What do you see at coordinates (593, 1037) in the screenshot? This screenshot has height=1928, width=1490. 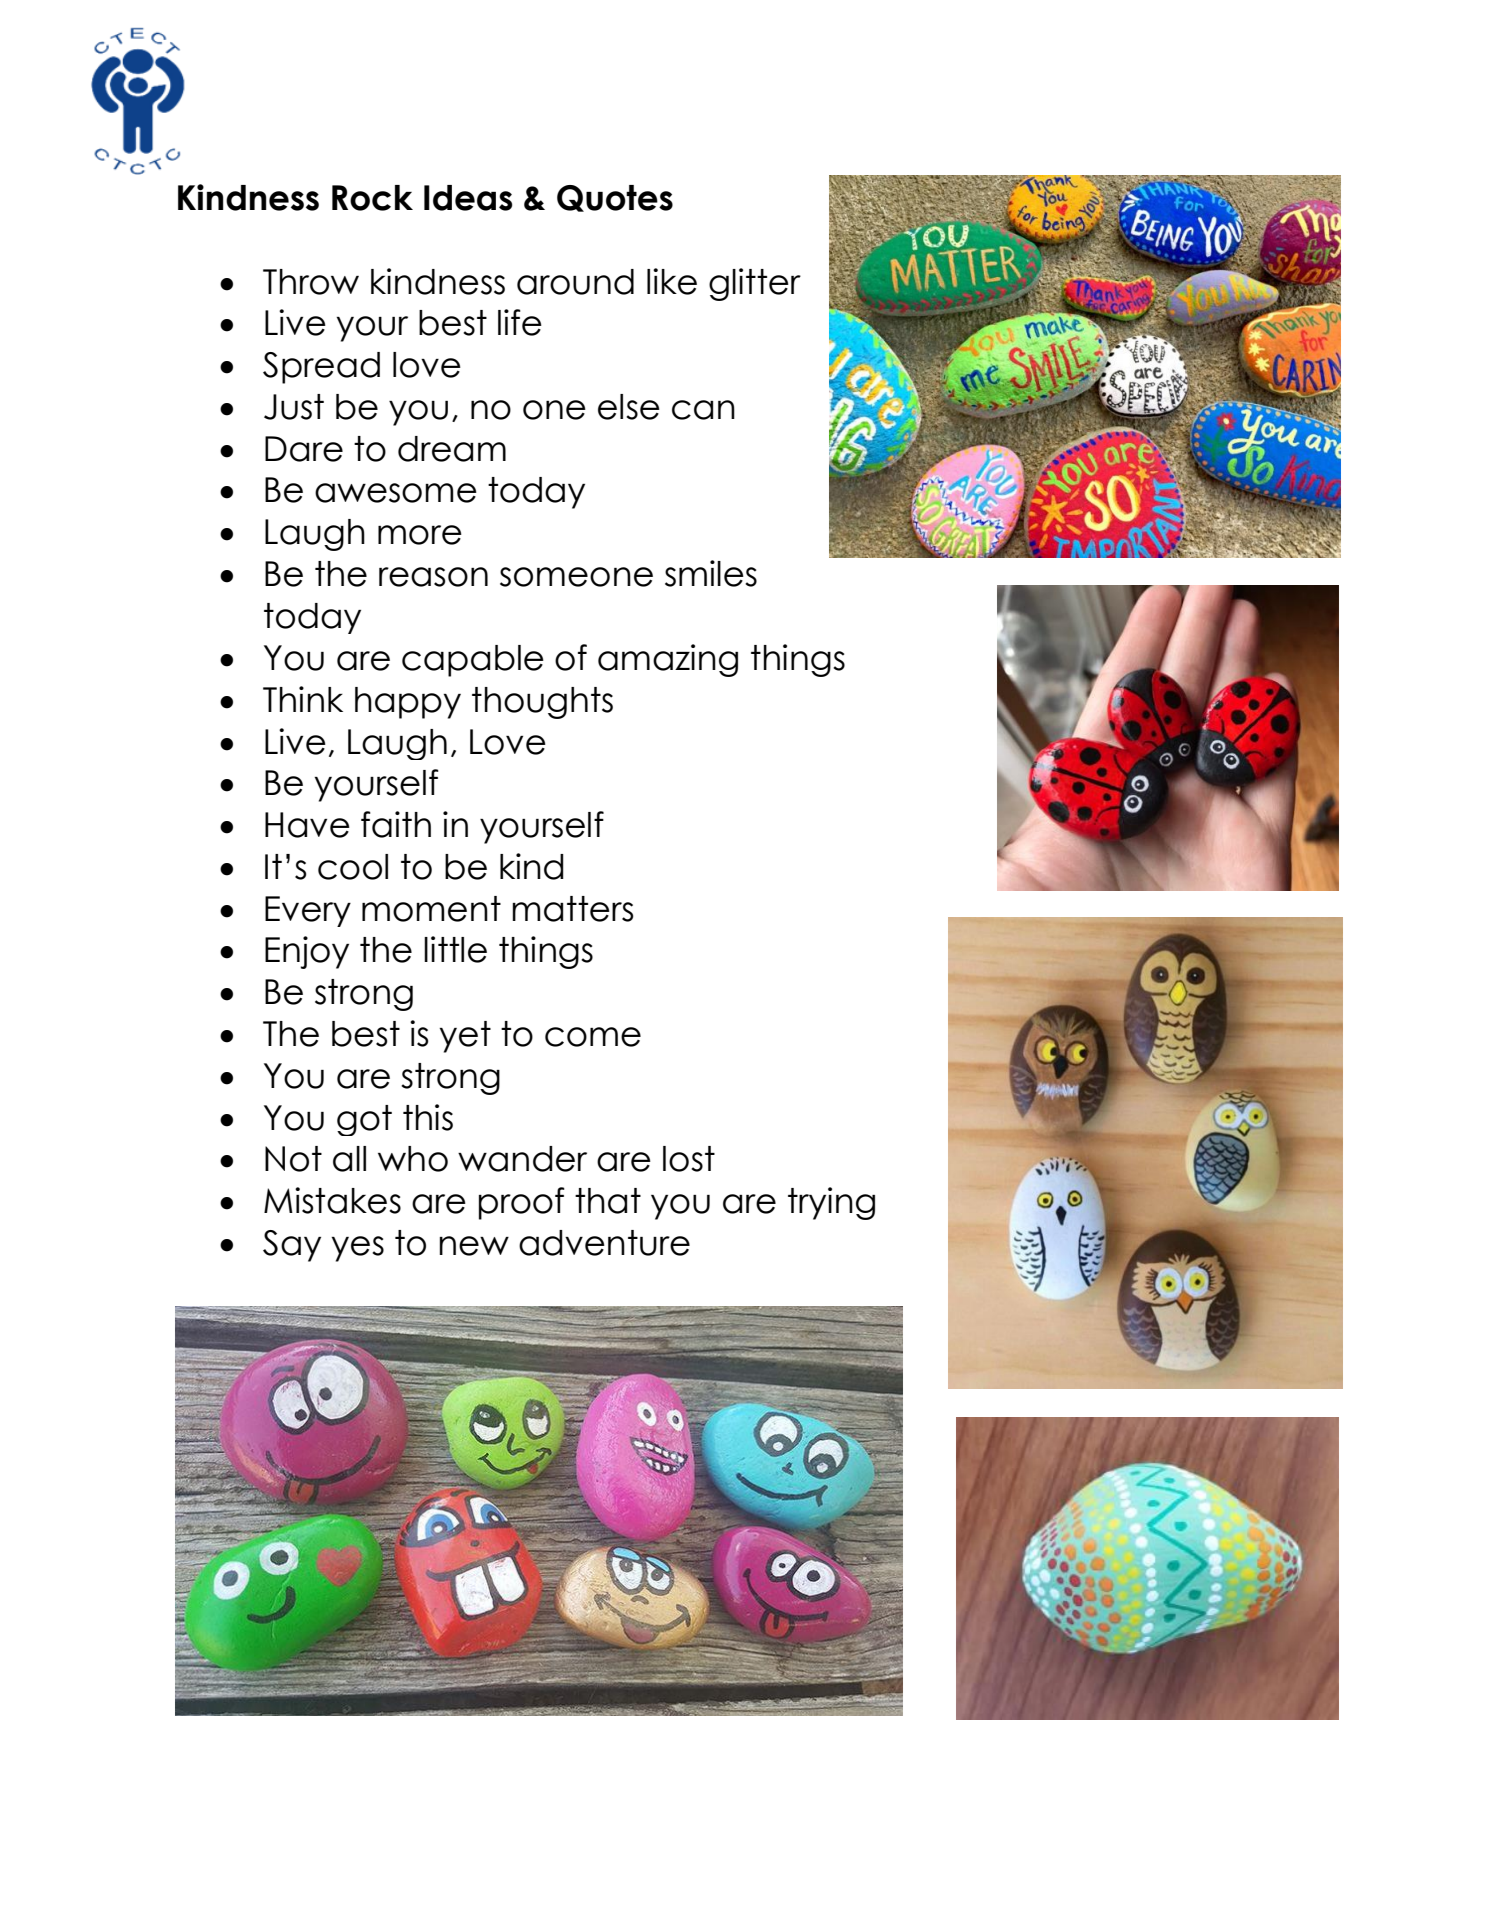 I see `come` at bounding box center [593, 1037].
